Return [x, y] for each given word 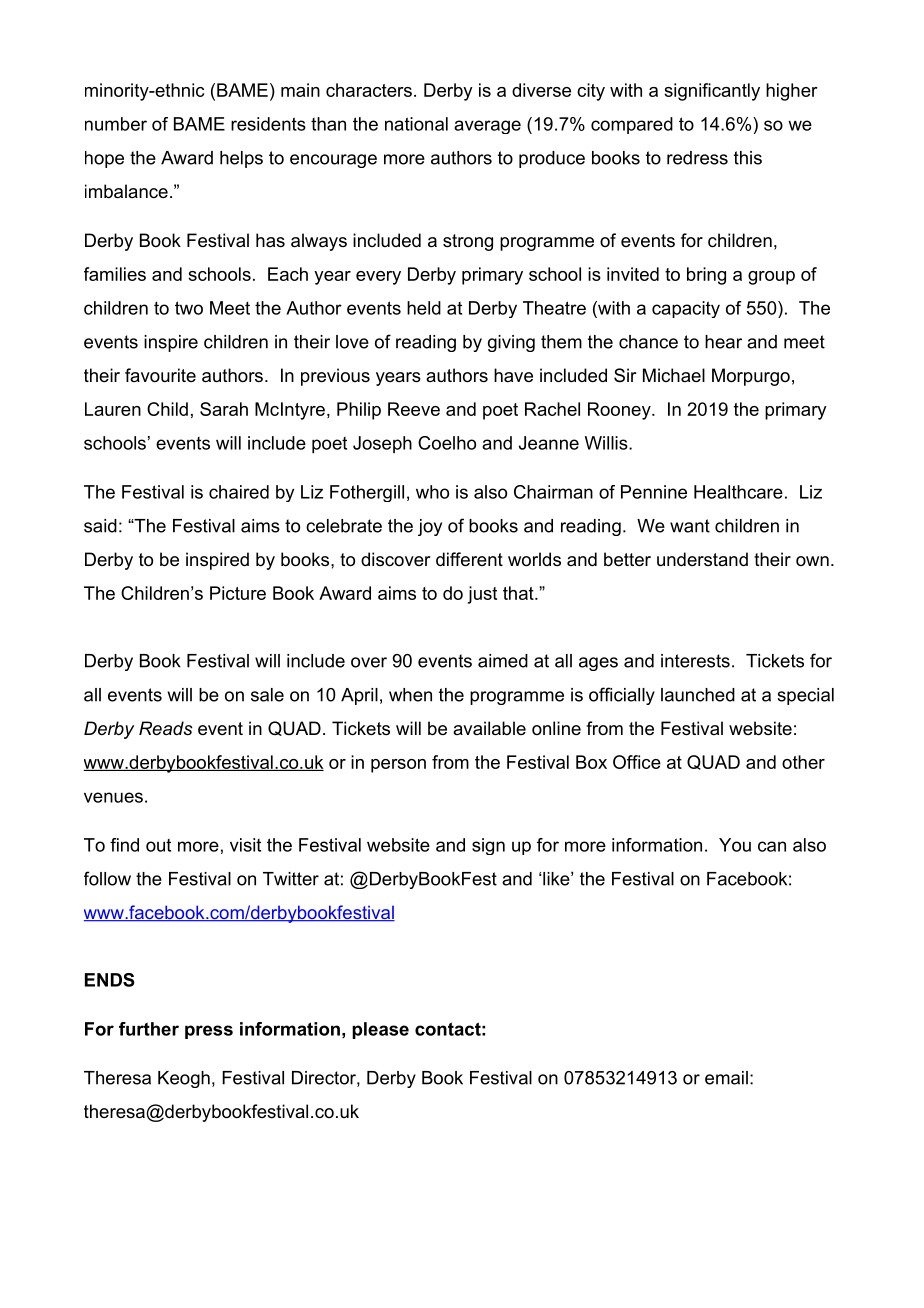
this [748, 158]
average [487, 127]
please [380, 1030]
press [209, 1032]
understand [702, 559]
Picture [238, 593]
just [482, 595]
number [116, 124]
